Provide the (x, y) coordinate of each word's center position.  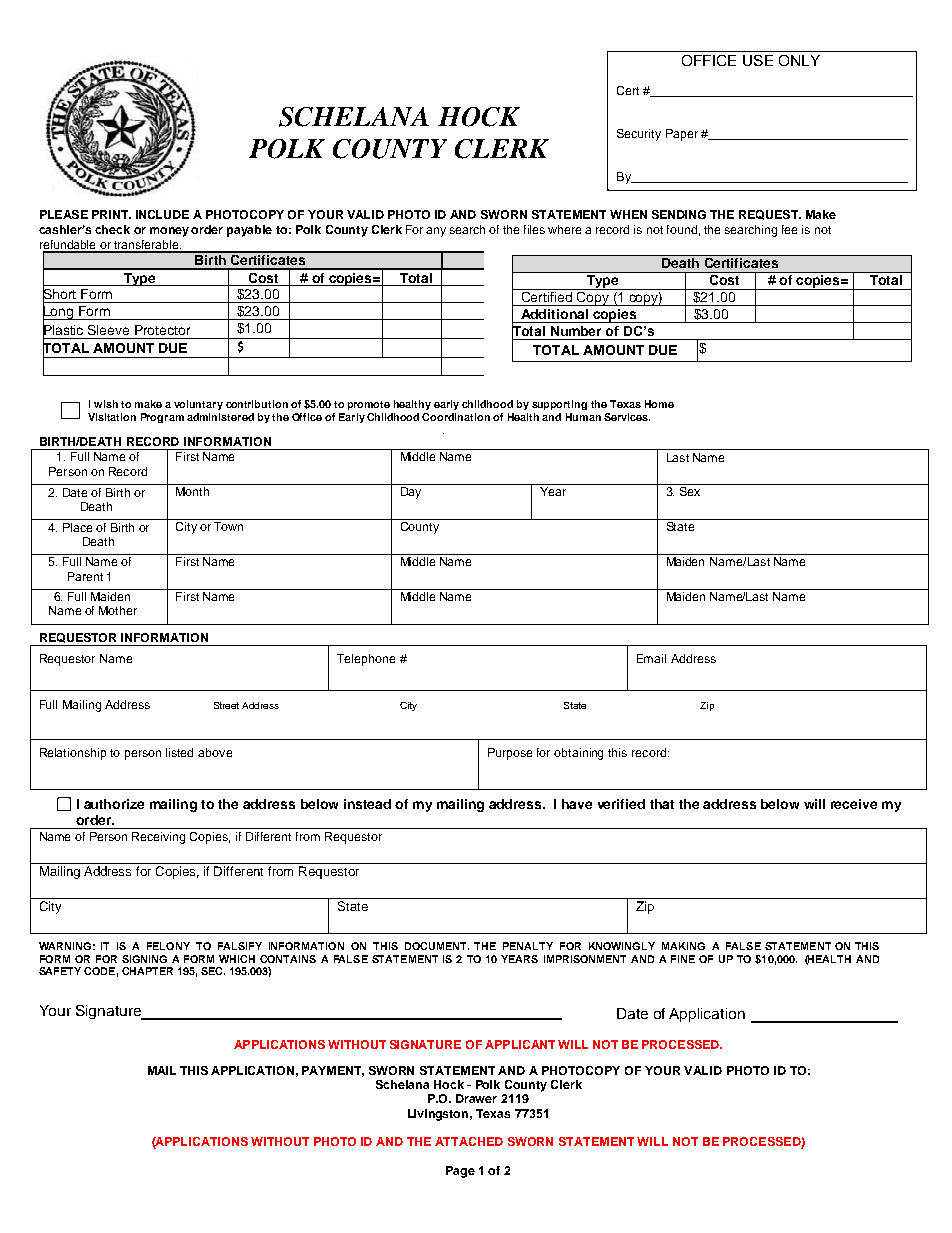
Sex (690, 491)
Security (639, 135)
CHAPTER (147, 971)
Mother (118, 610)
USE (758, 60)
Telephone (366, 660)
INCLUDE (162, 214)
